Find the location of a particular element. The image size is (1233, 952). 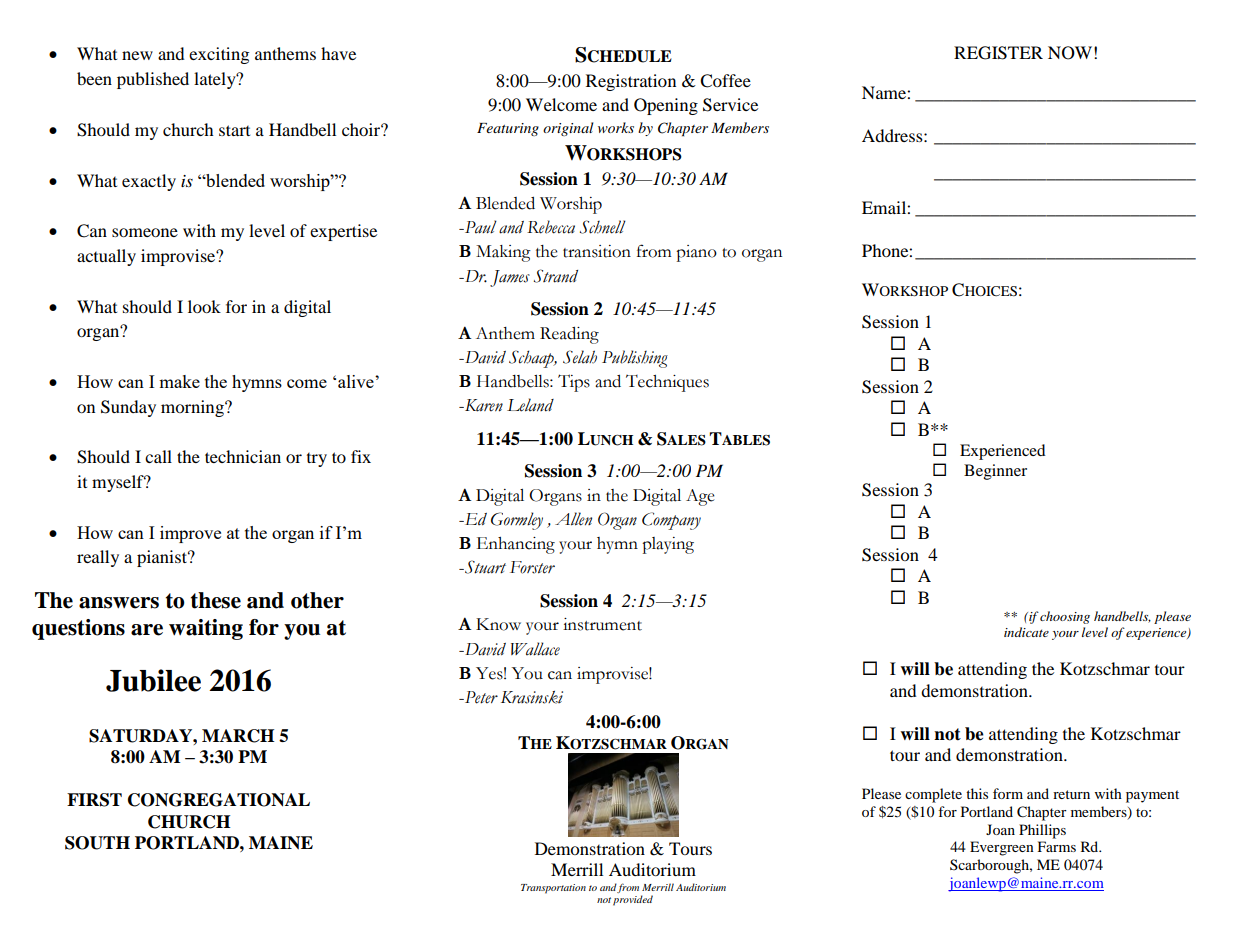

transition is located at coordinates (597, 251).
